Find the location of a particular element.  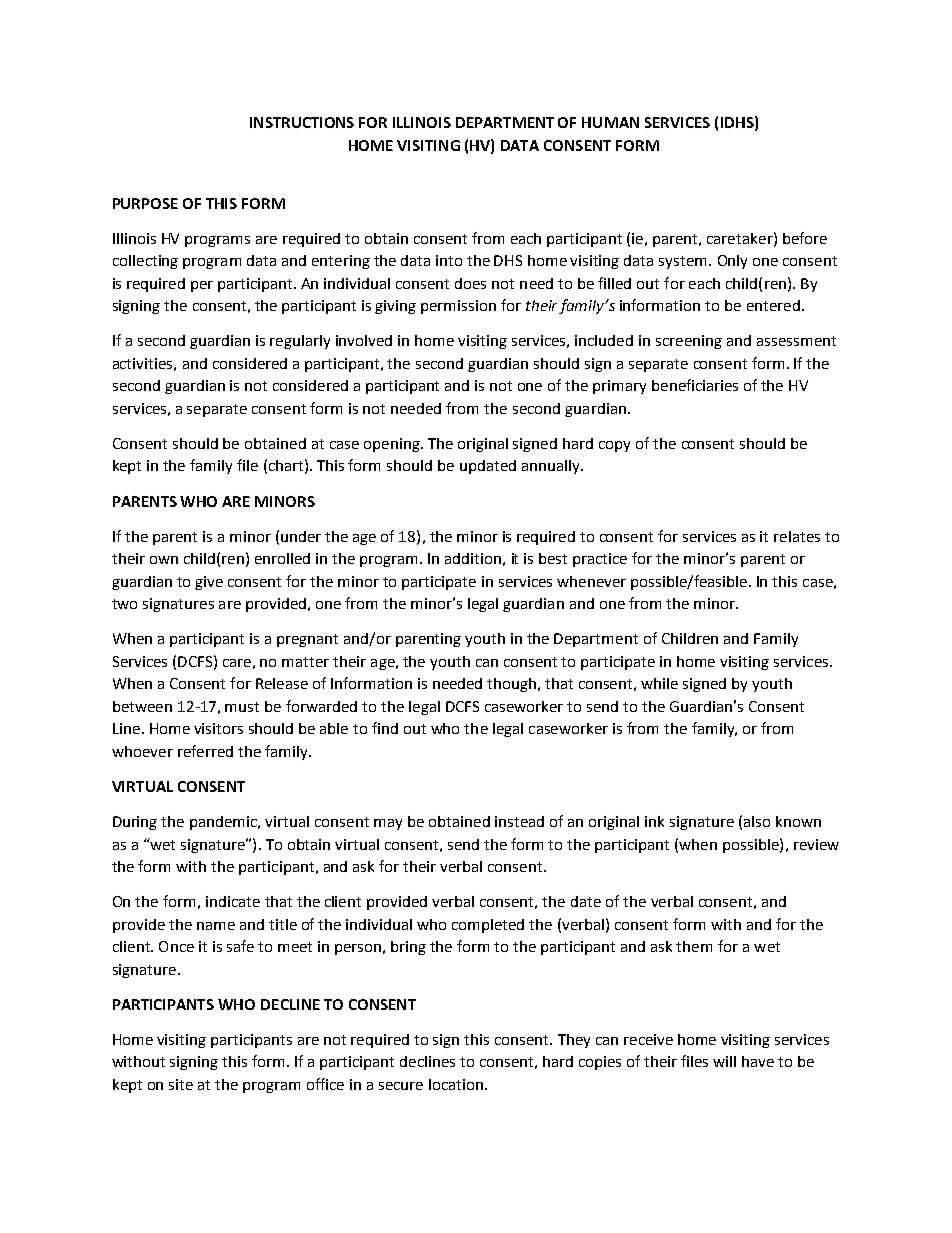

PURPOSE is located at coordinates (145, 203).
